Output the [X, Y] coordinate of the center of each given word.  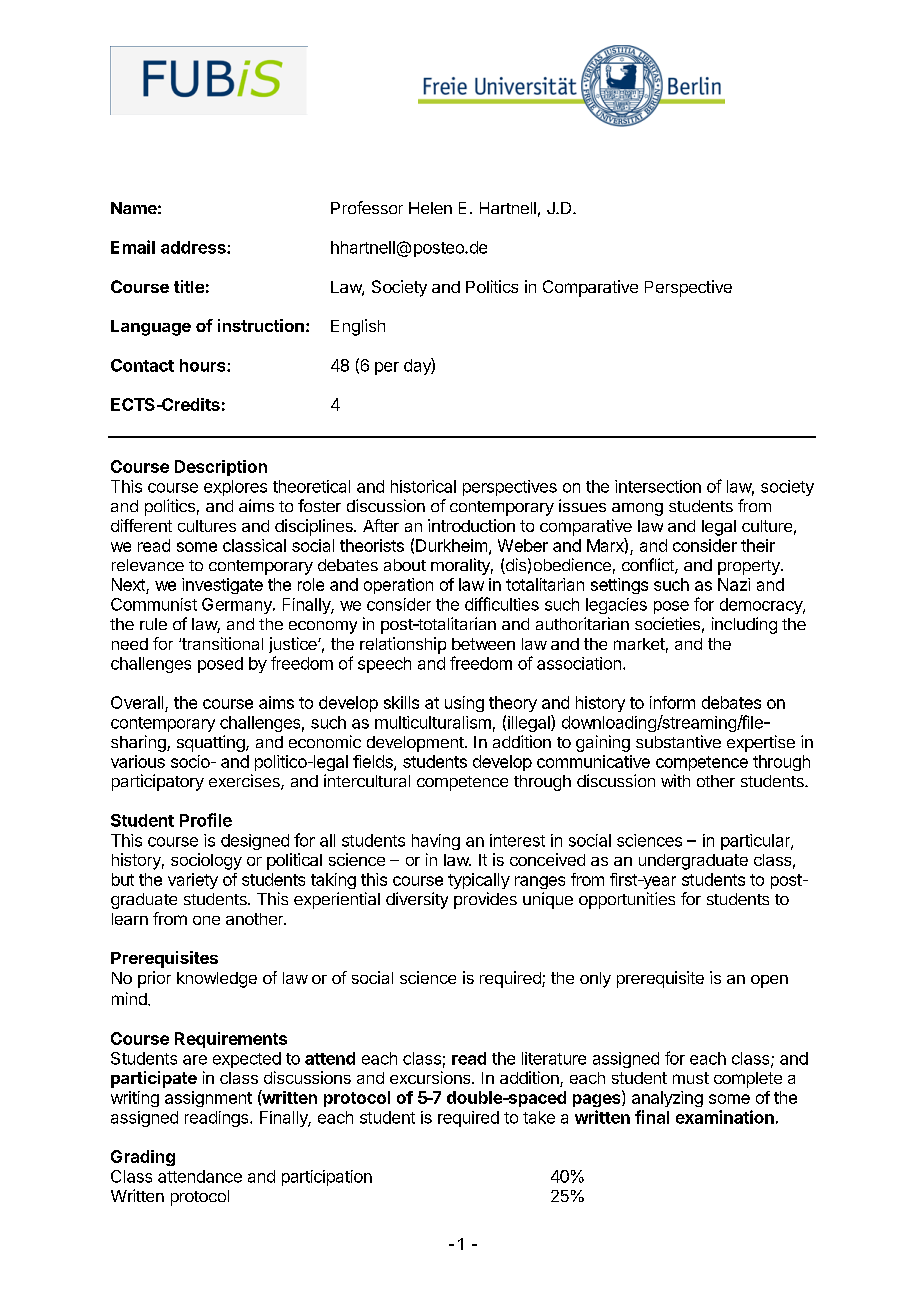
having [436, 842]
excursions [431, 1077]
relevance [148, 565]
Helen [430, 208]
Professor [367, 207]
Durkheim [451, 545]
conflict [649, 566]
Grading [143, 1158]
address [194, 247]
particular [756, 842]
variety [193, 881]
